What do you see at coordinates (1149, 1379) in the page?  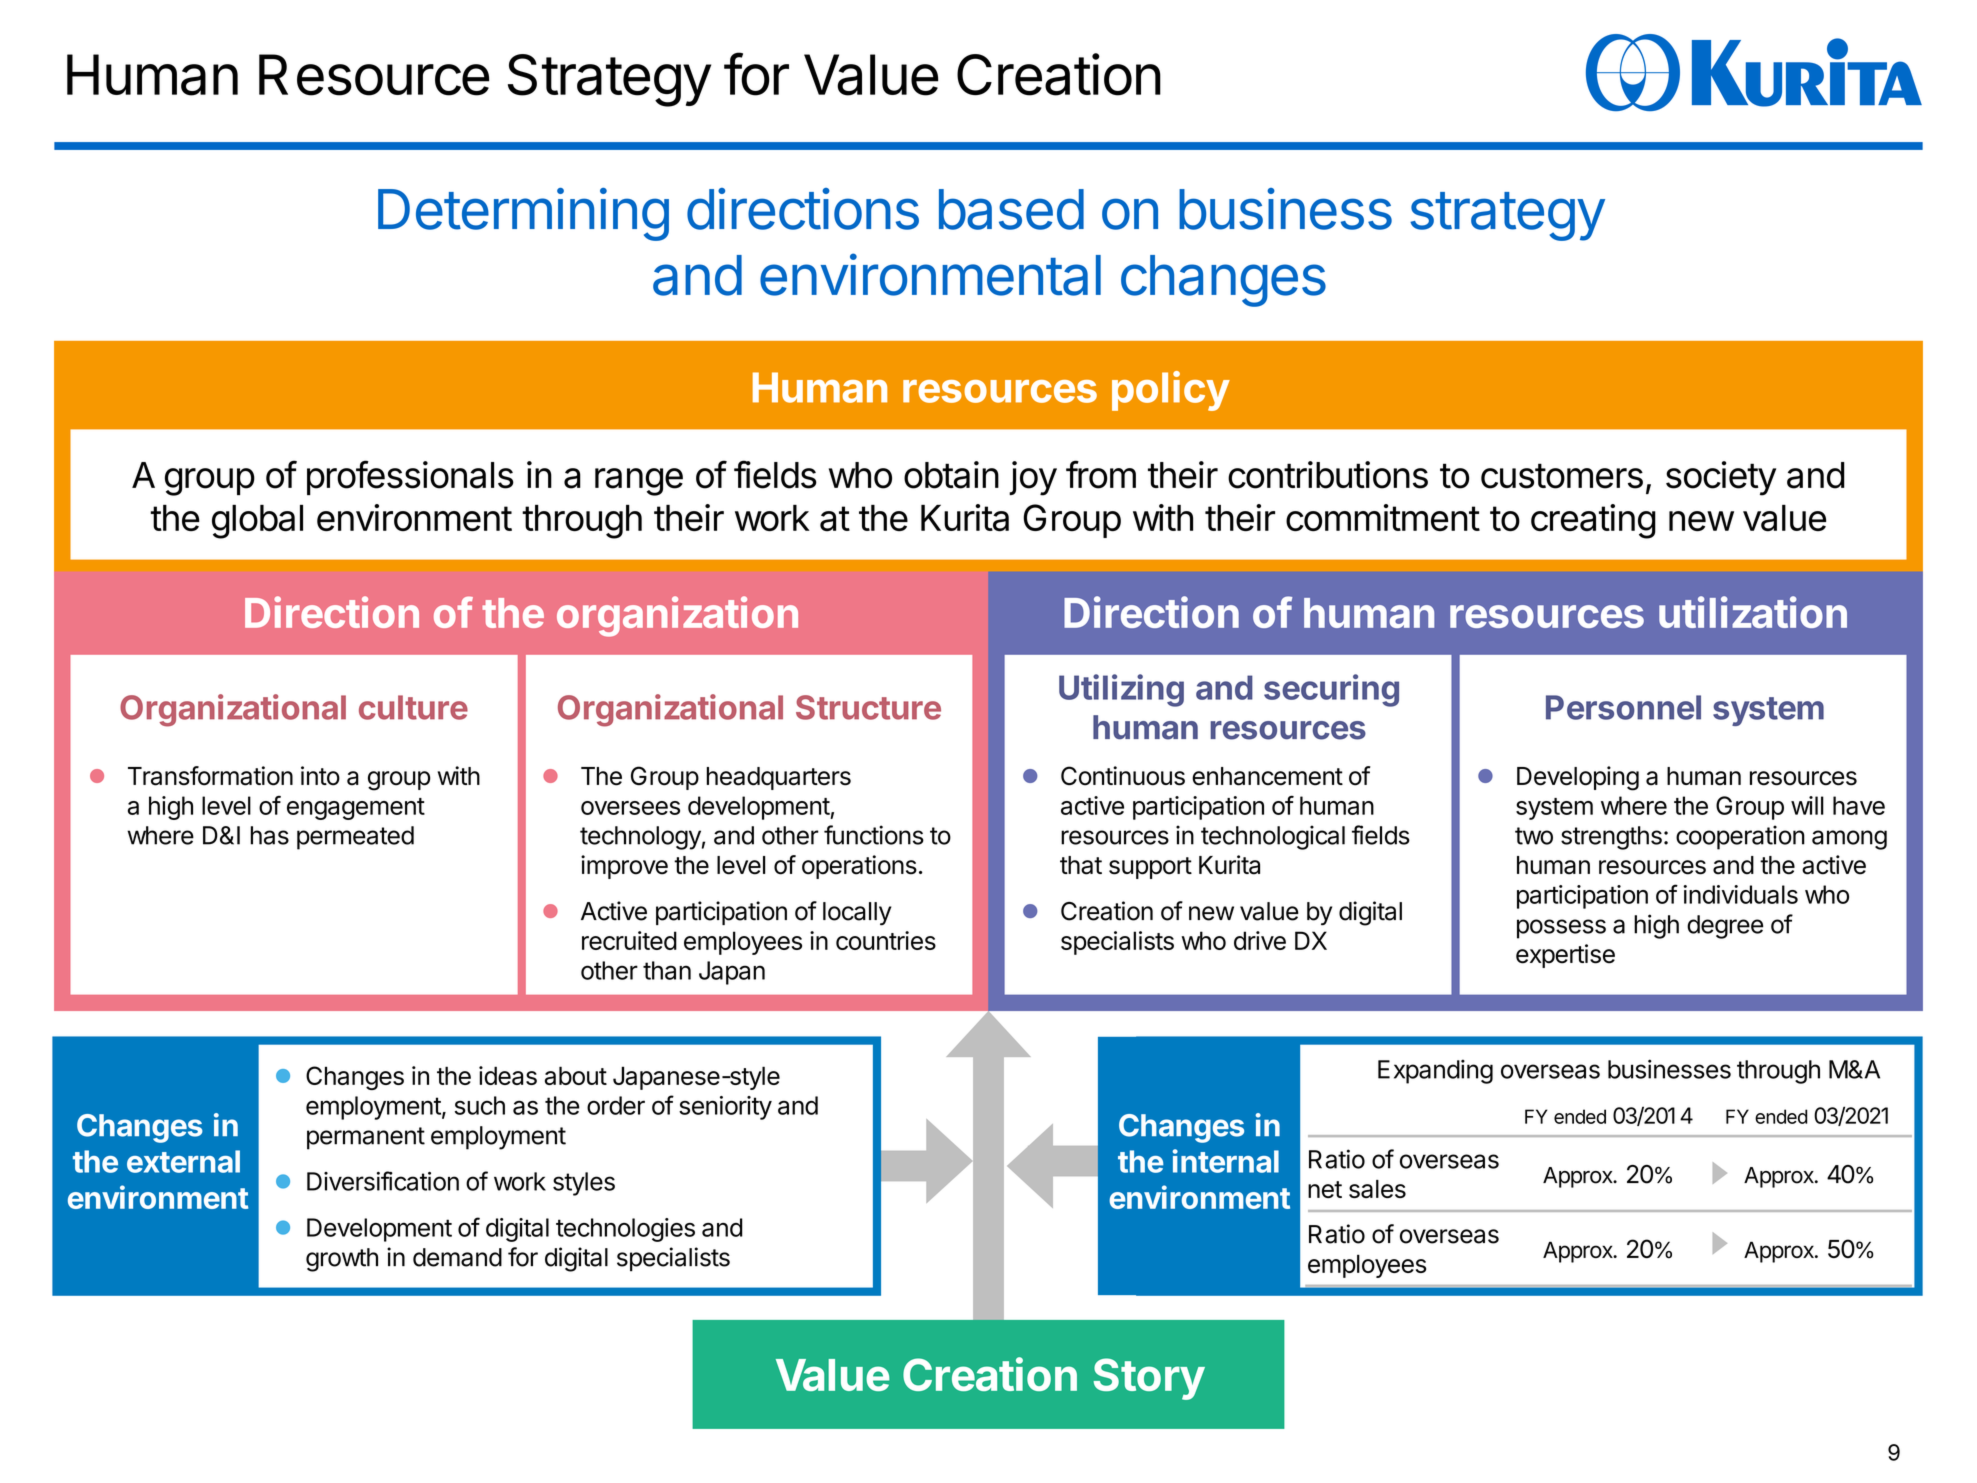 I see `Story` at bounding box center [1149, 1379].
